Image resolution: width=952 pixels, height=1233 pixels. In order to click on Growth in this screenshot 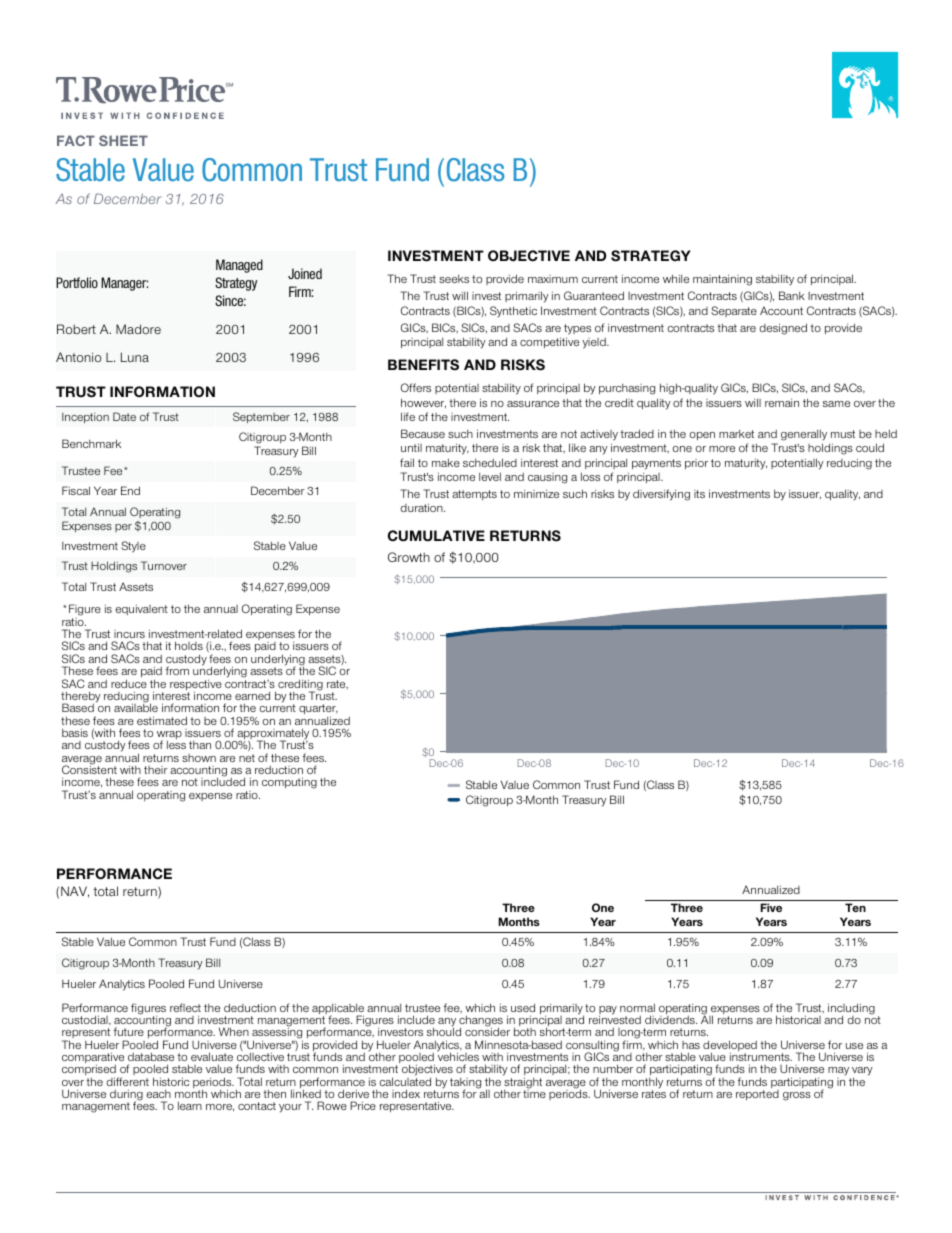, I will do `click(409, 557)`.
